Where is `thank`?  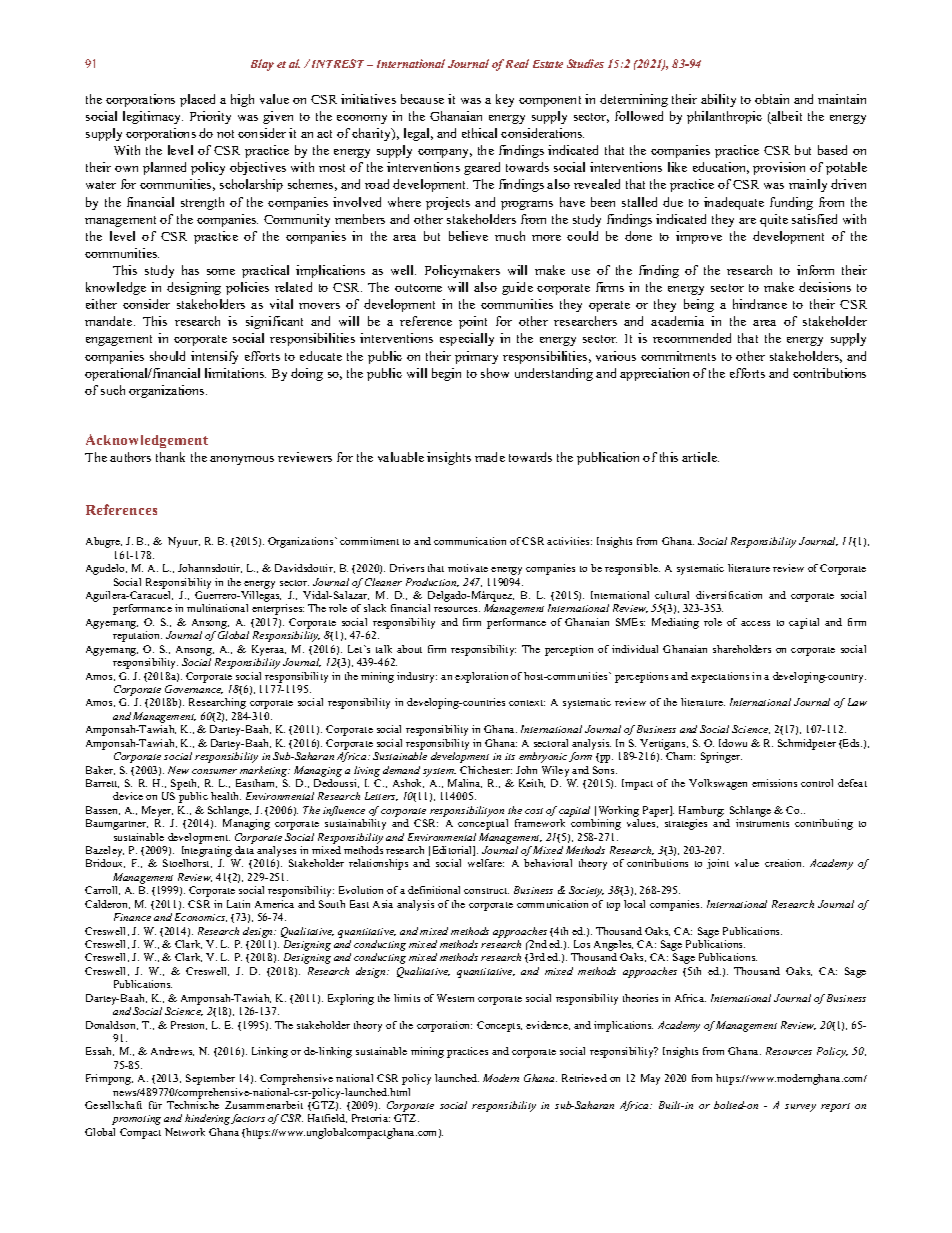
thank is located at coordinates (170, 457).
